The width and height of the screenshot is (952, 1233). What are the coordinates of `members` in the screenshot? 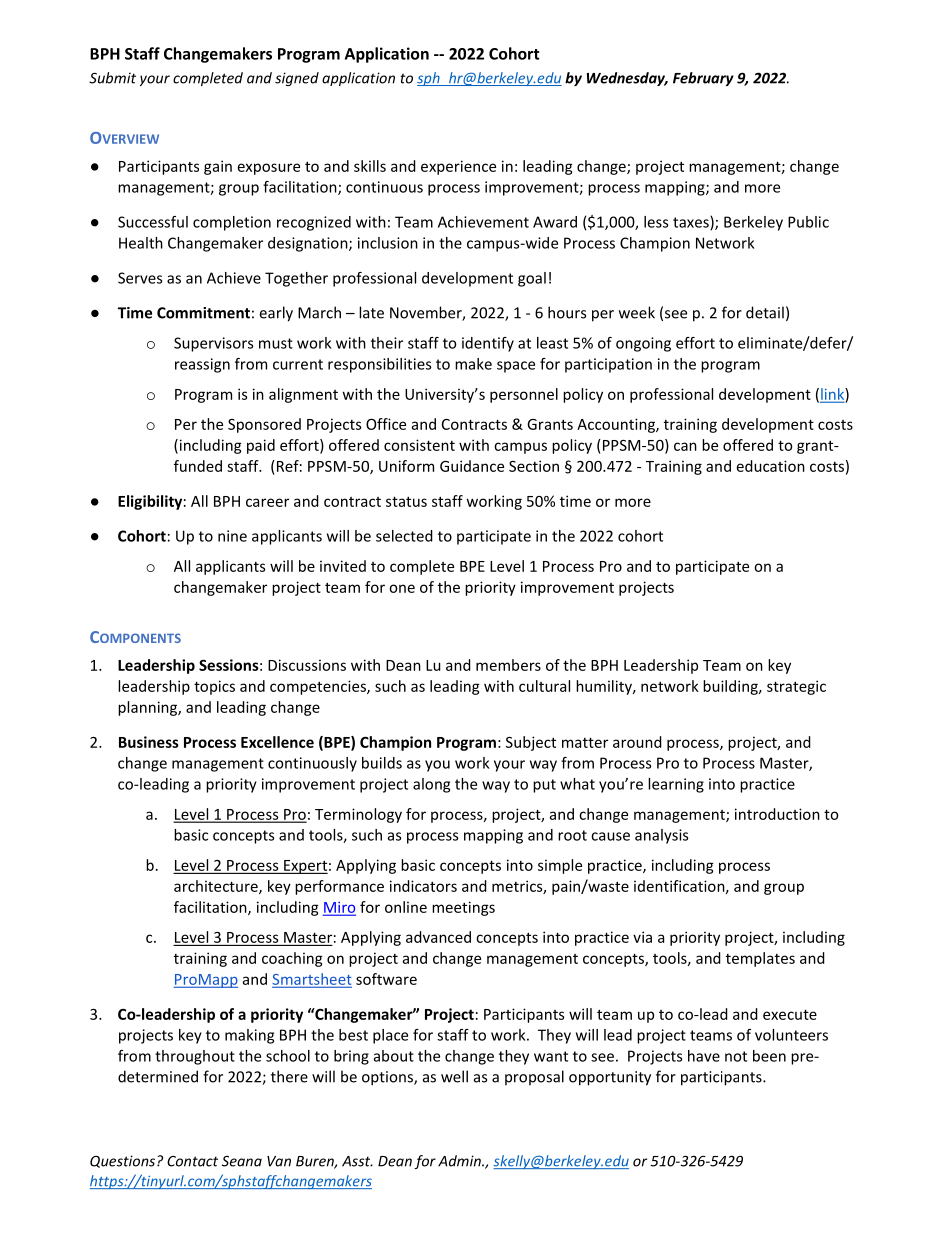 It's located at (508, 665).
